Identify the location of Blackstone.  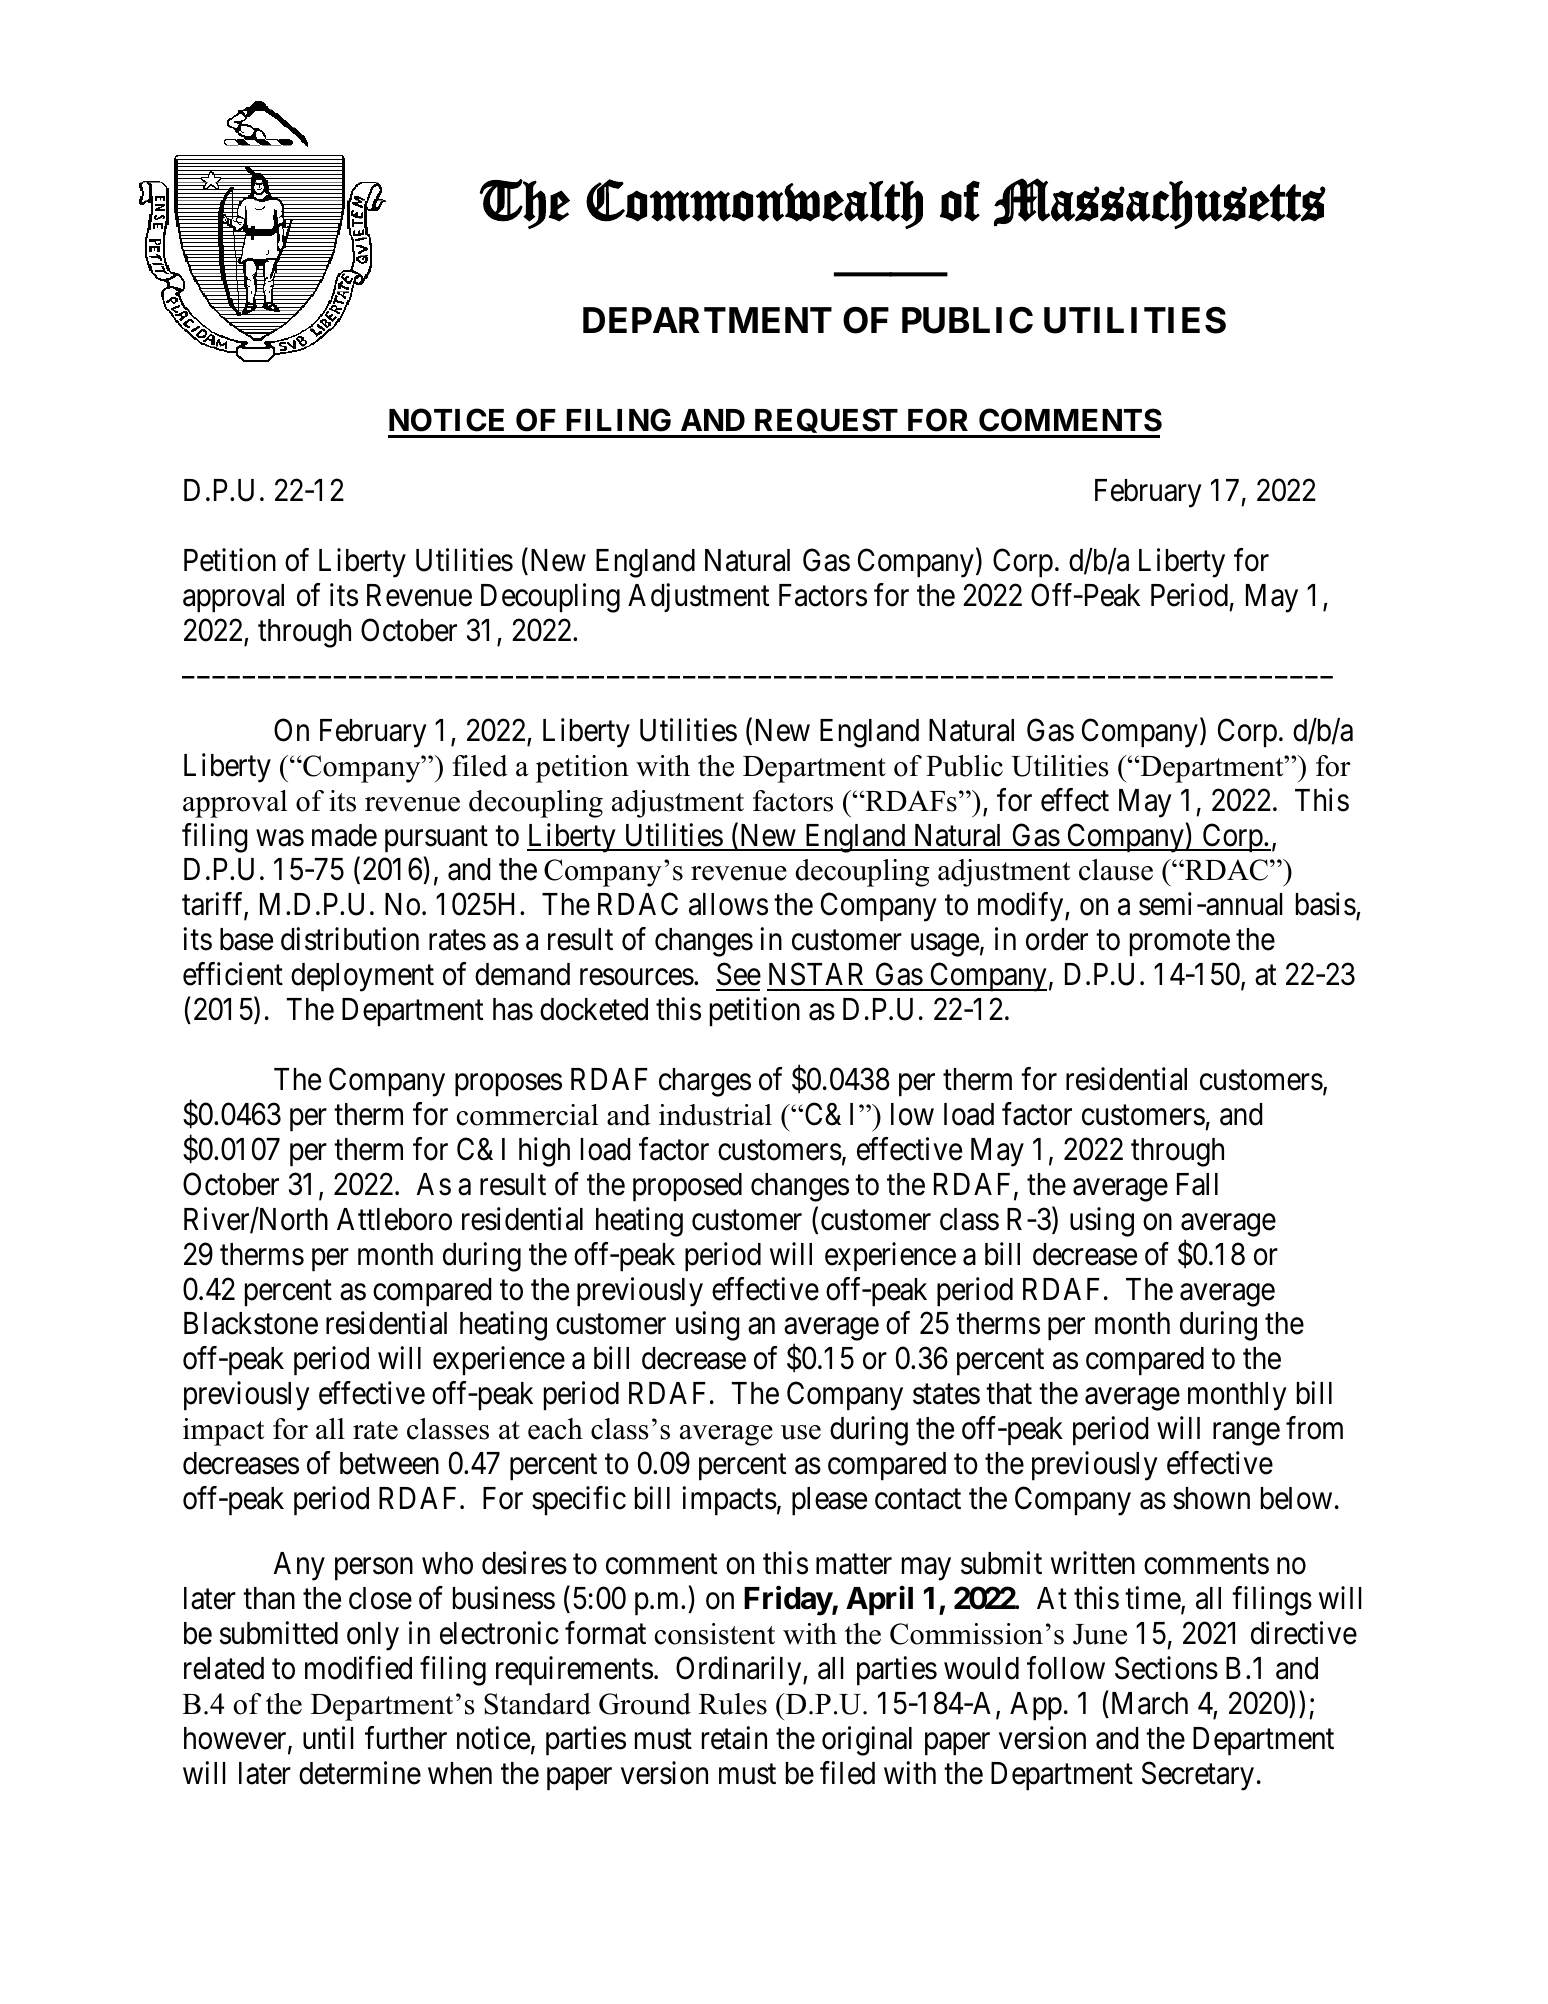
(251, 1323).
